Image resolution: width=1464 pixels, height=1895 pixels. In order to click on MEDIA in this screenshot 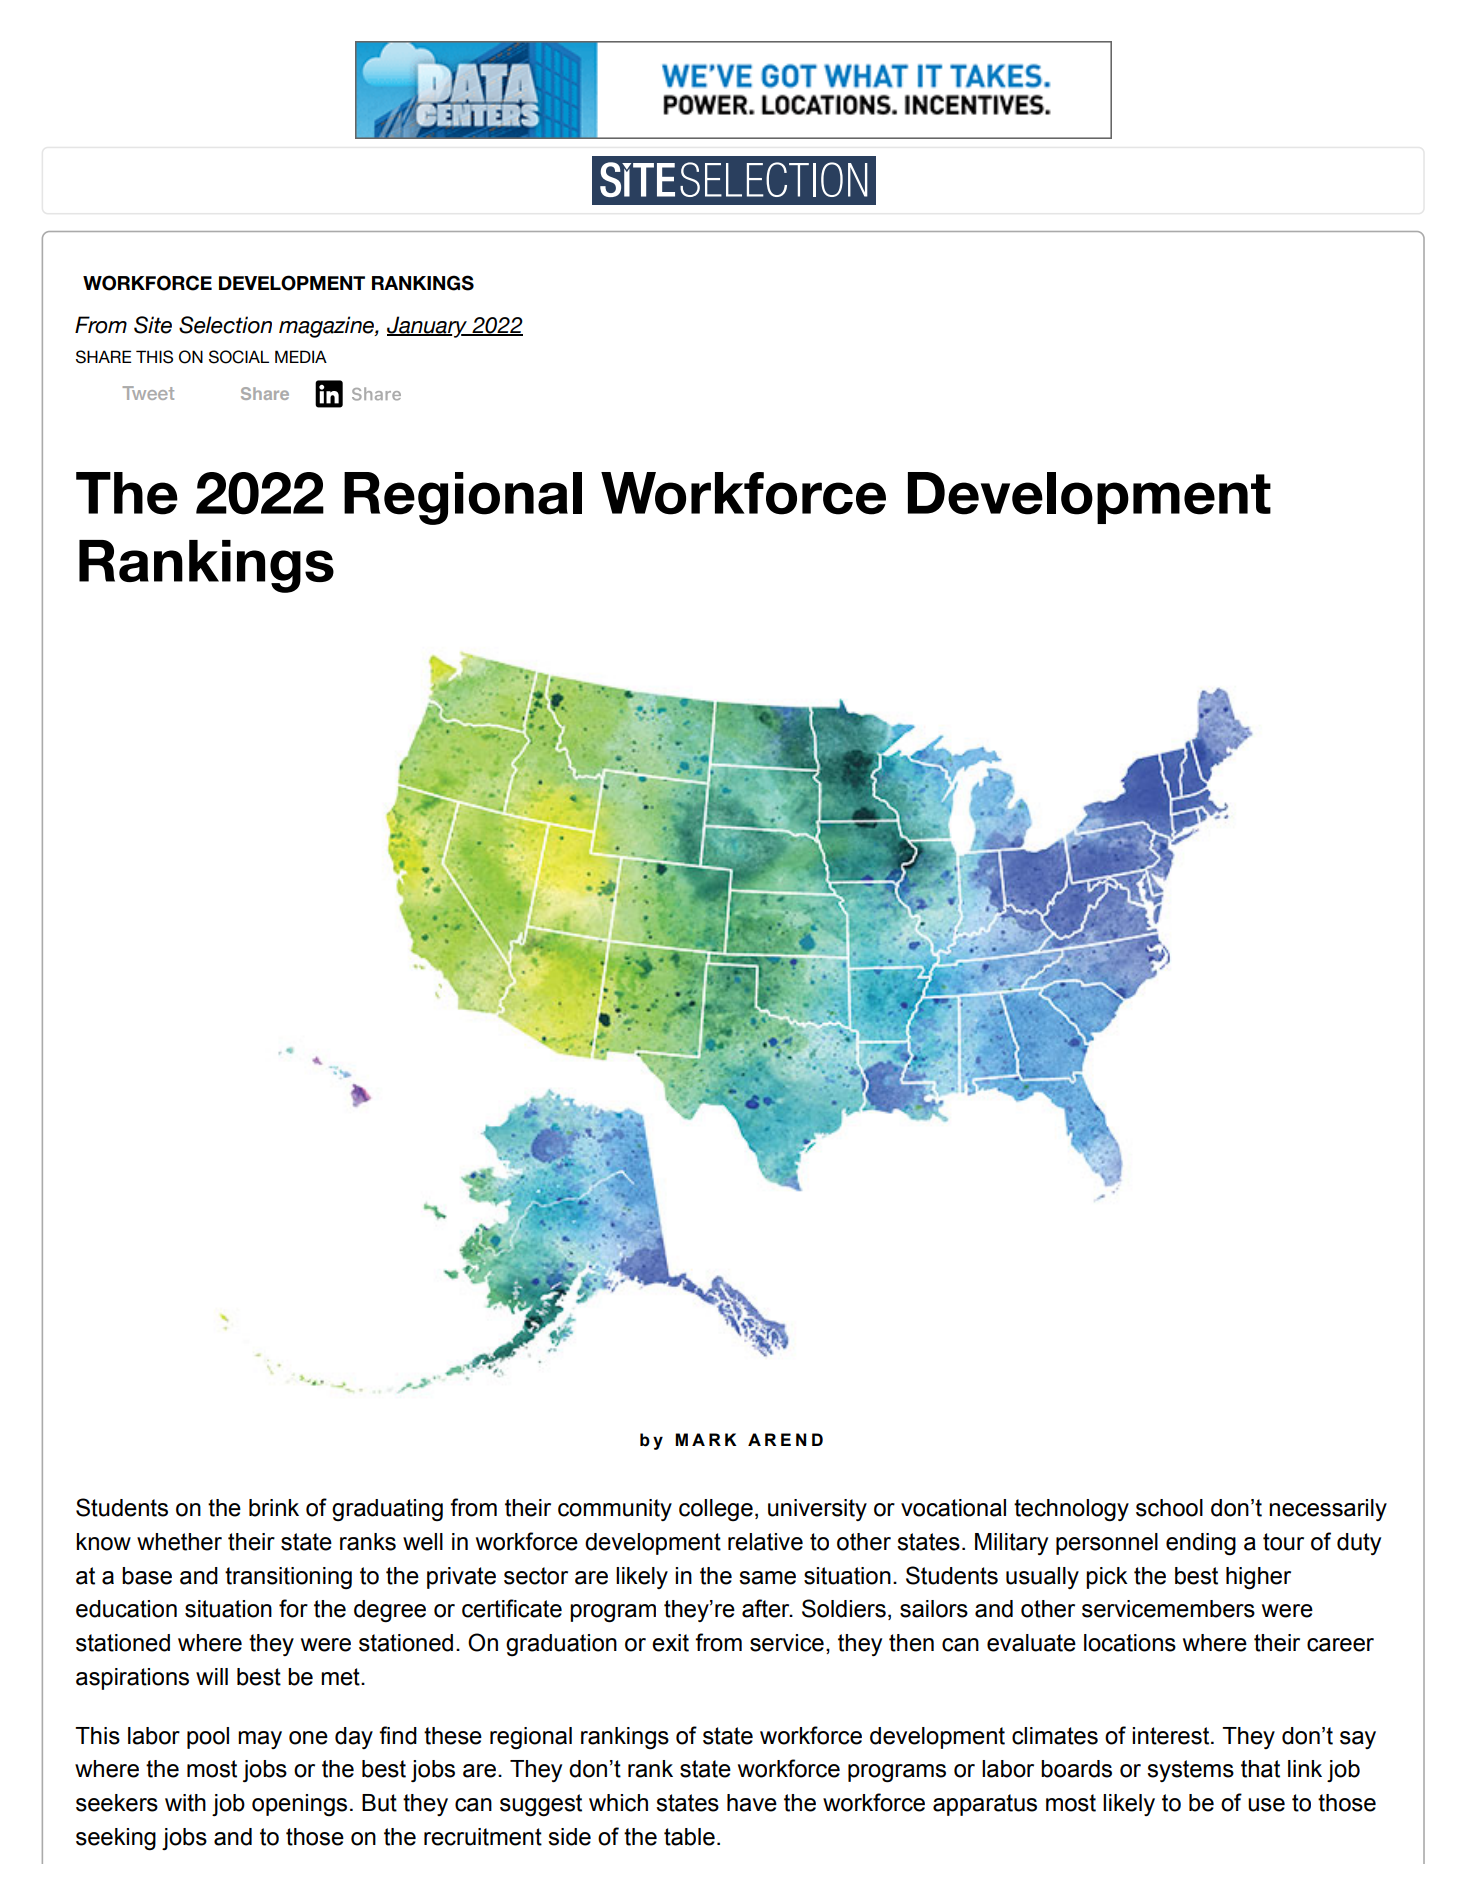, I will do `click(301, 356)`.
